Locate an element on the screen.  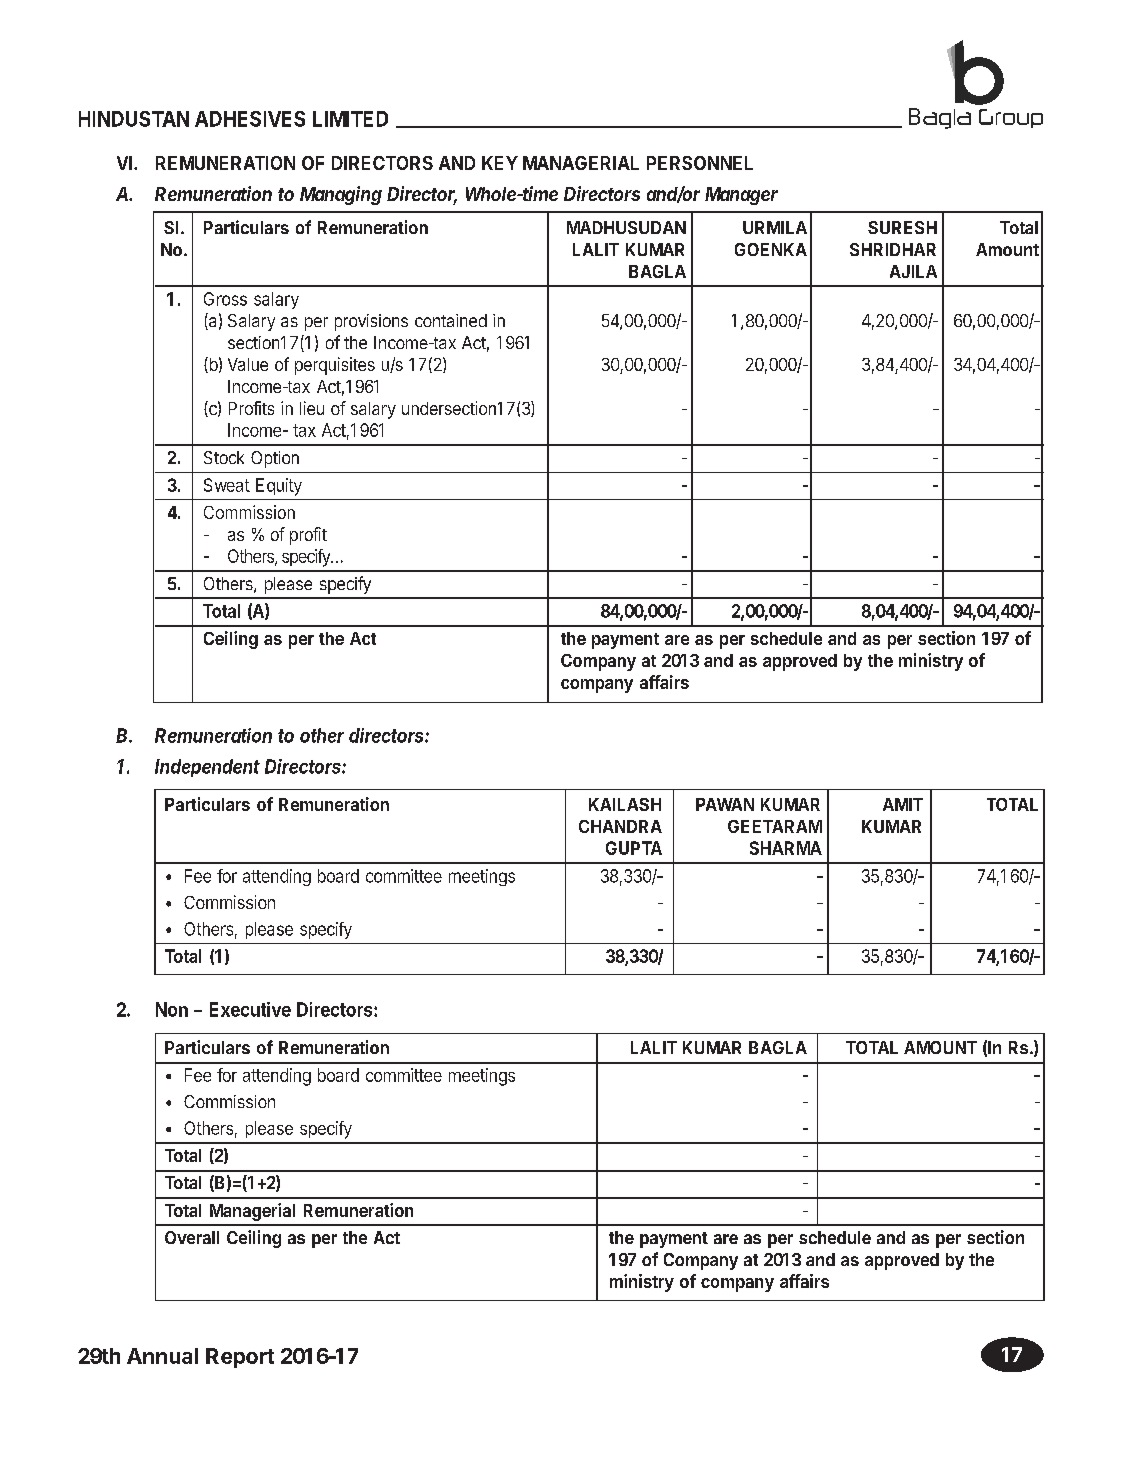
KEY is located at coordinates (500, 163).
